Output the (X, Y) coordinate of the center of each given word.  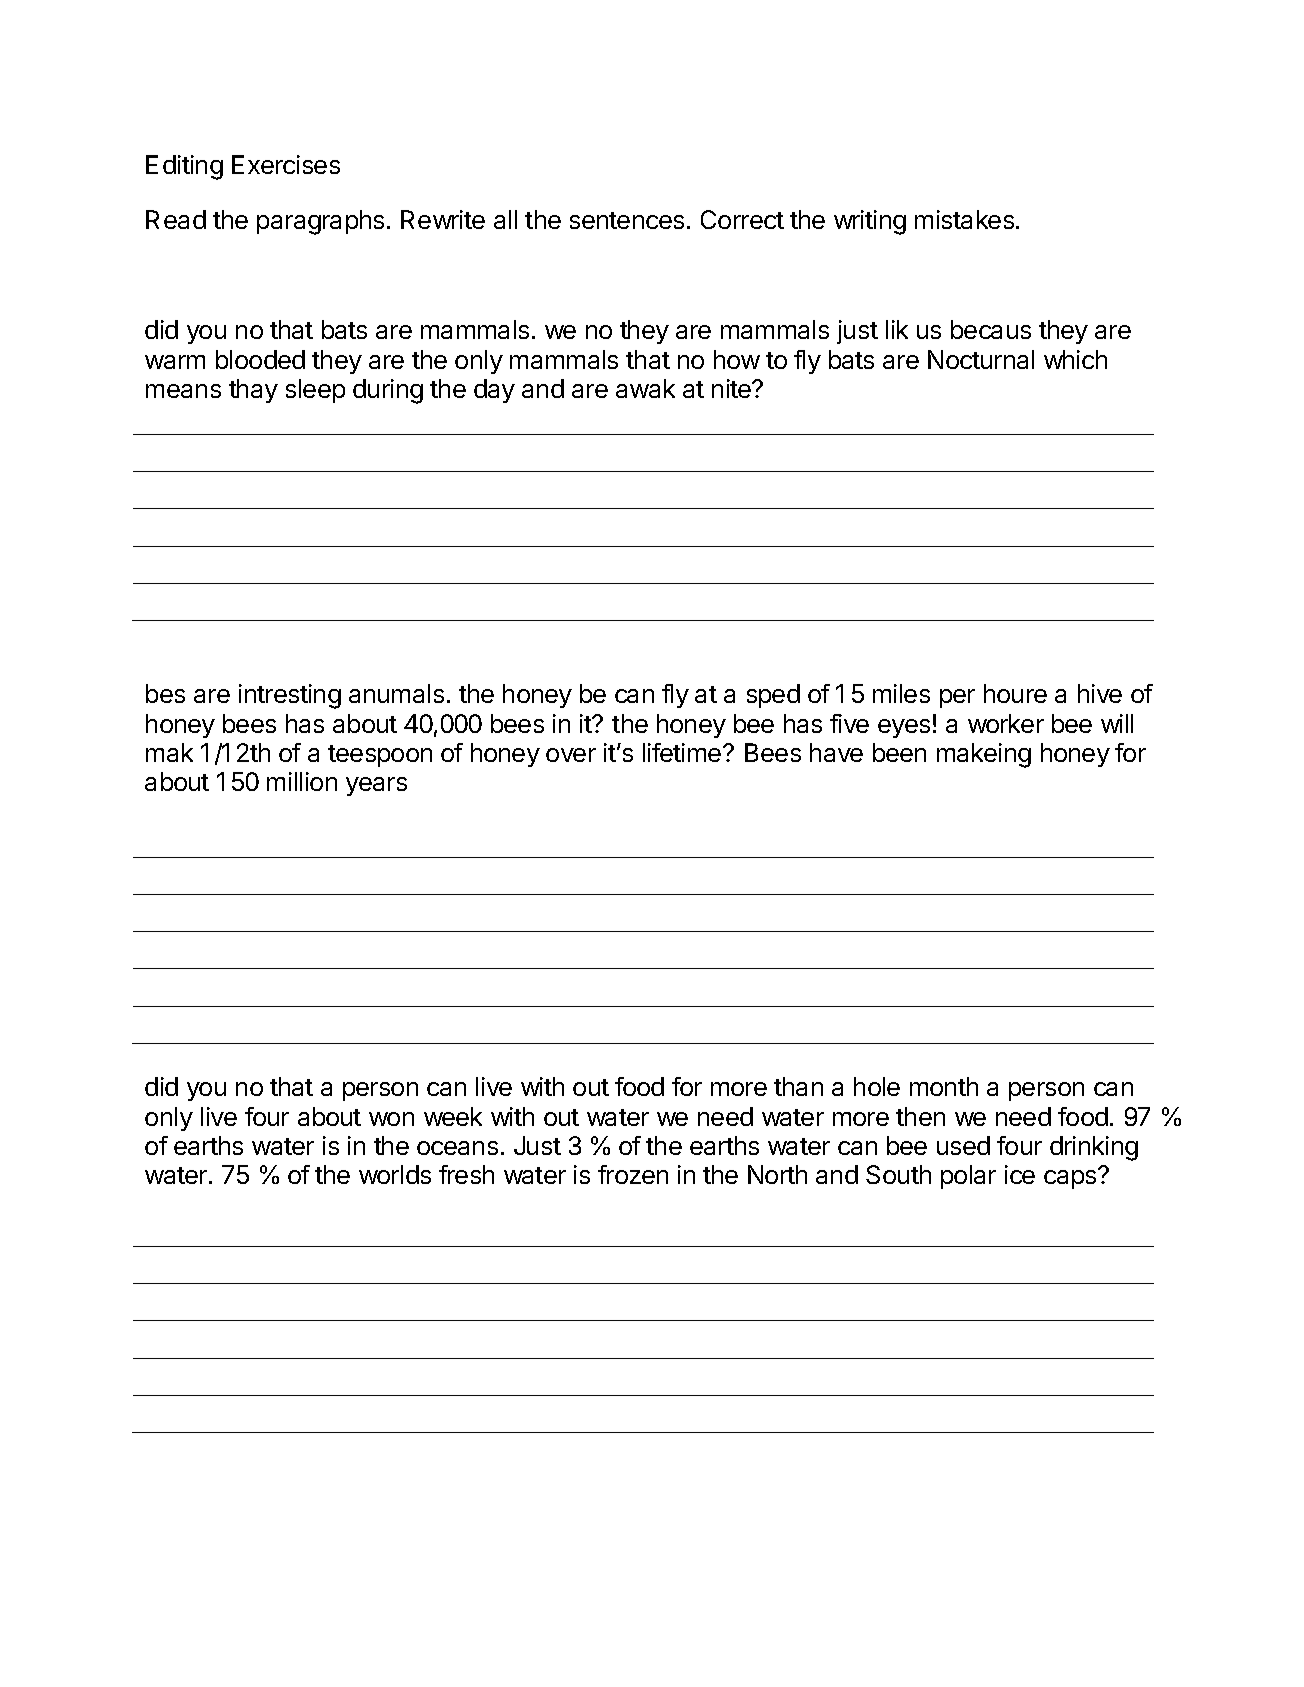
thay (253, 391)
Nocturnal (981, 359)
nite (733, 388)
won (391, 1119)
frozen (633, 1174)
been (899, 752)
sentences (627, 220)
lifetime (683, 752)
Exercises (286, 164)
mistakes (966, 219)
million (302, 781)
